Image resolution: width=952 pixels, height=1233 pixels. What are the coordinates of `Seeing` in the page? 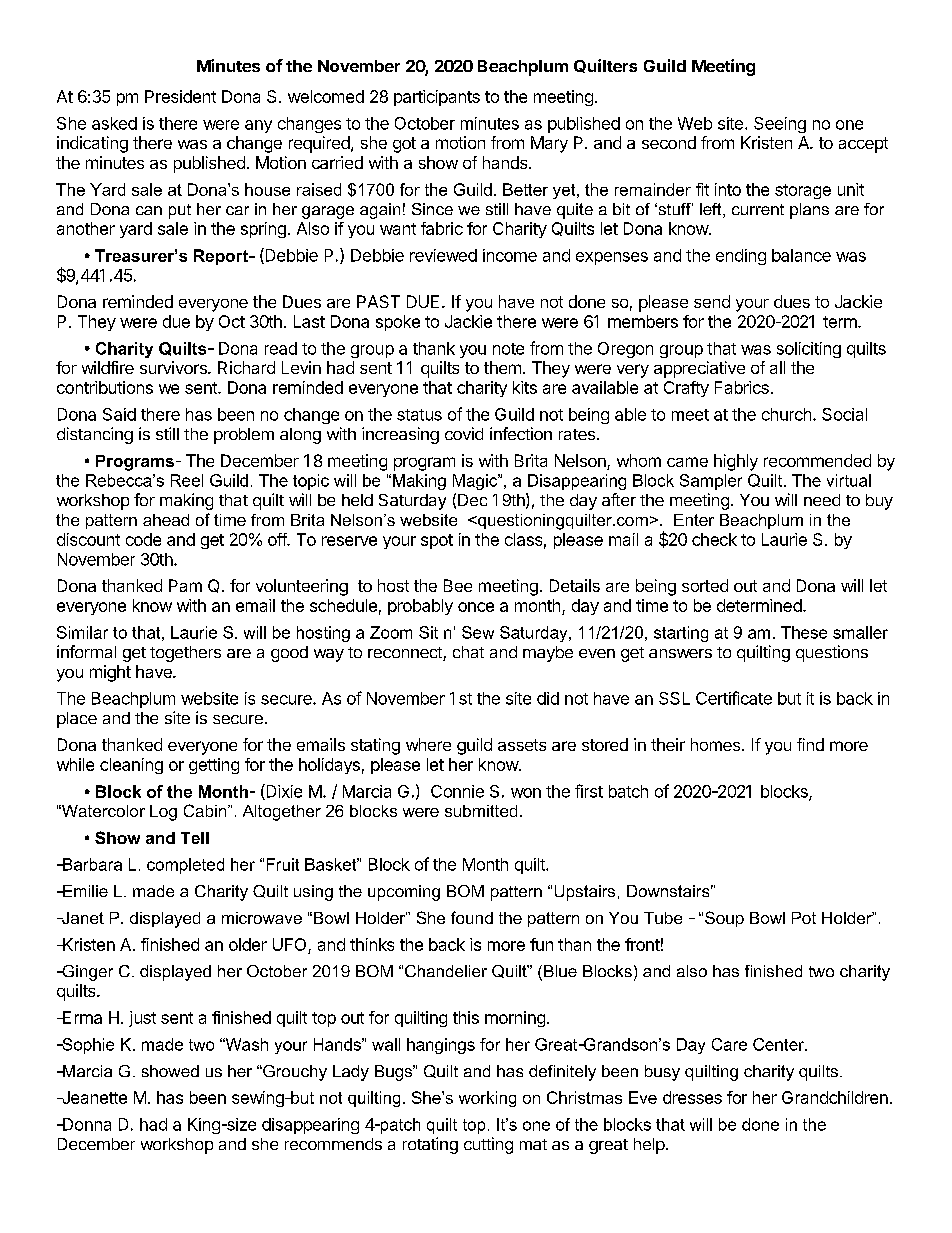 It's located at (780, 125).
